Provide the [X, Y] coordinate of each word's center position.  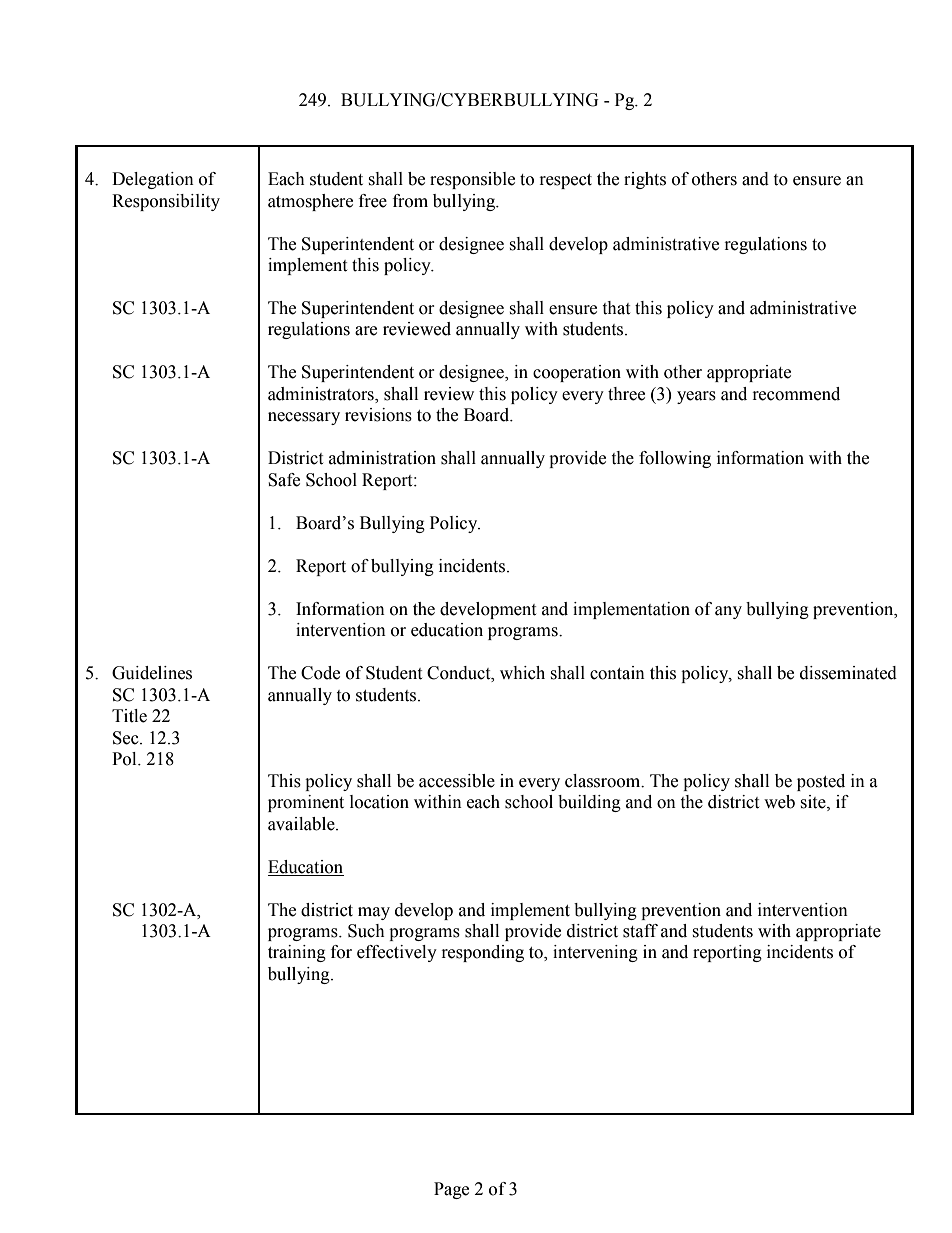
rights [645, 180]
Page [451, 1190]
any [728, 612]
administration [382, 458]
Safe [284, 480]
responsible [472, 180]
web [779, 802]
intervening [595, 953]
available [302, 824]
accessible [457, 781]
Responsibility [166, 202]
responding [483, 953]
